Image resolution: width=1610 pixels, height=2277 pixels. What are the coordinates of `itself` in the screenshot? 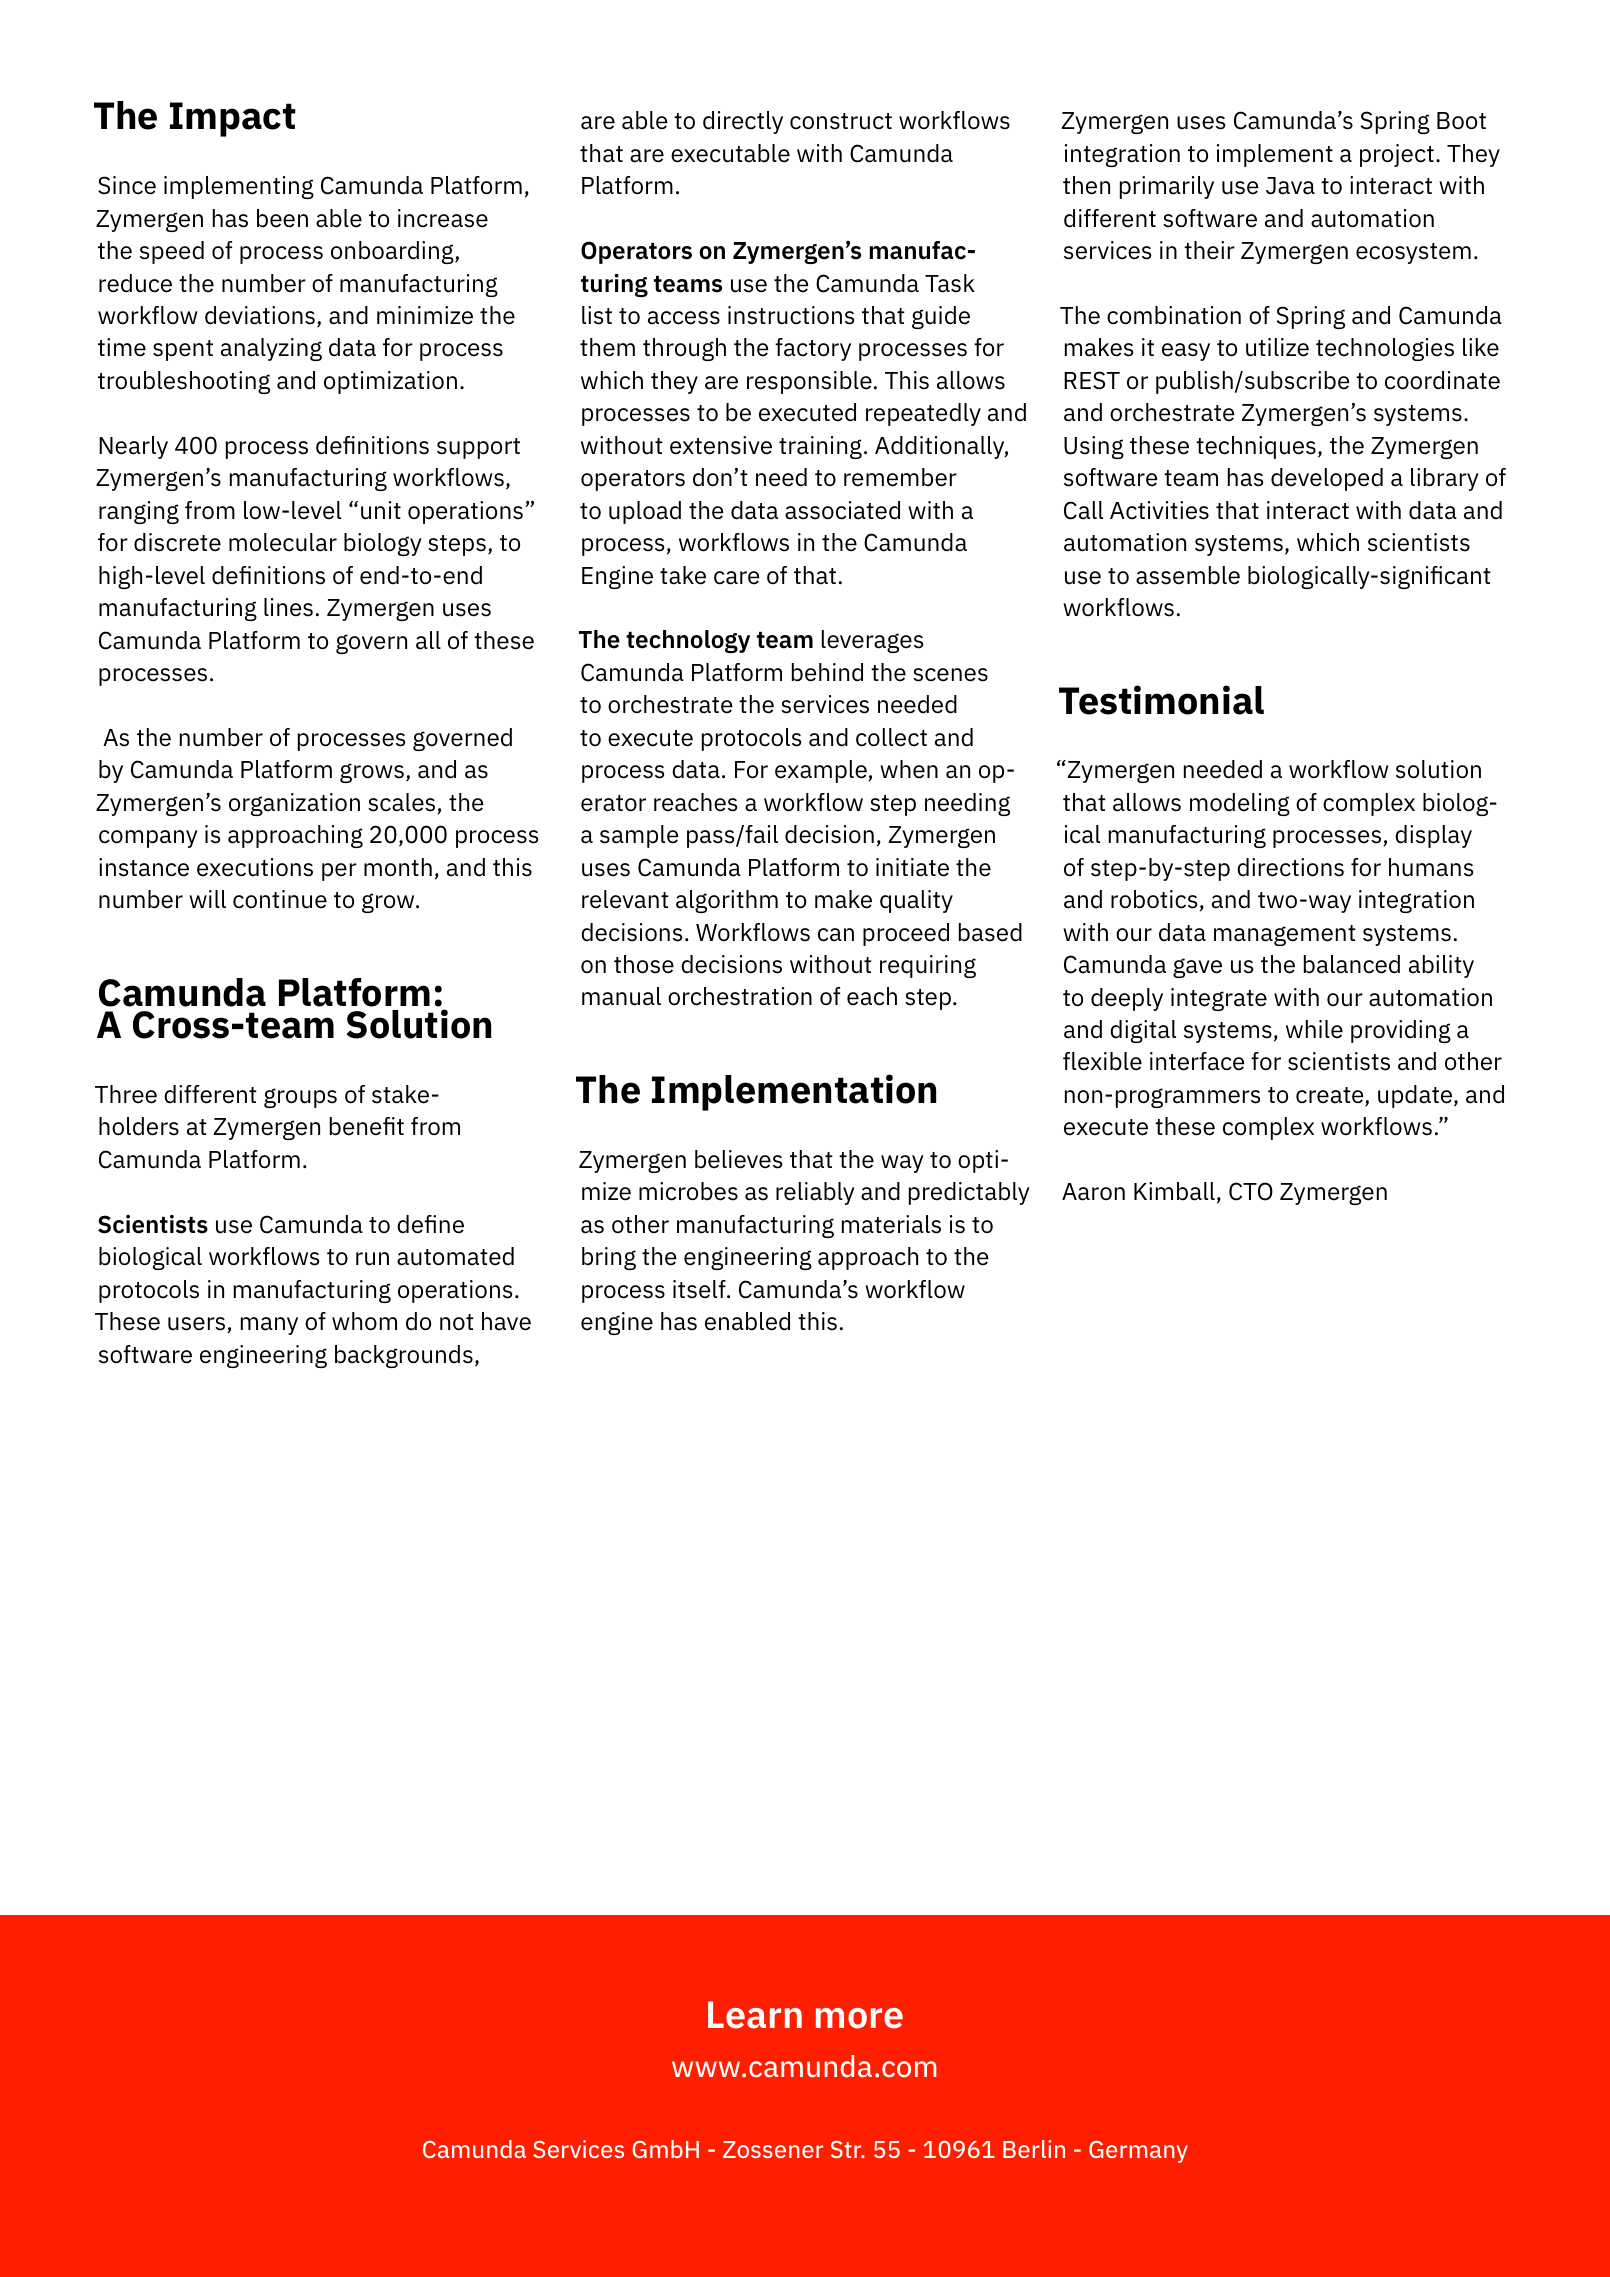 It's located at (700, 1289).
